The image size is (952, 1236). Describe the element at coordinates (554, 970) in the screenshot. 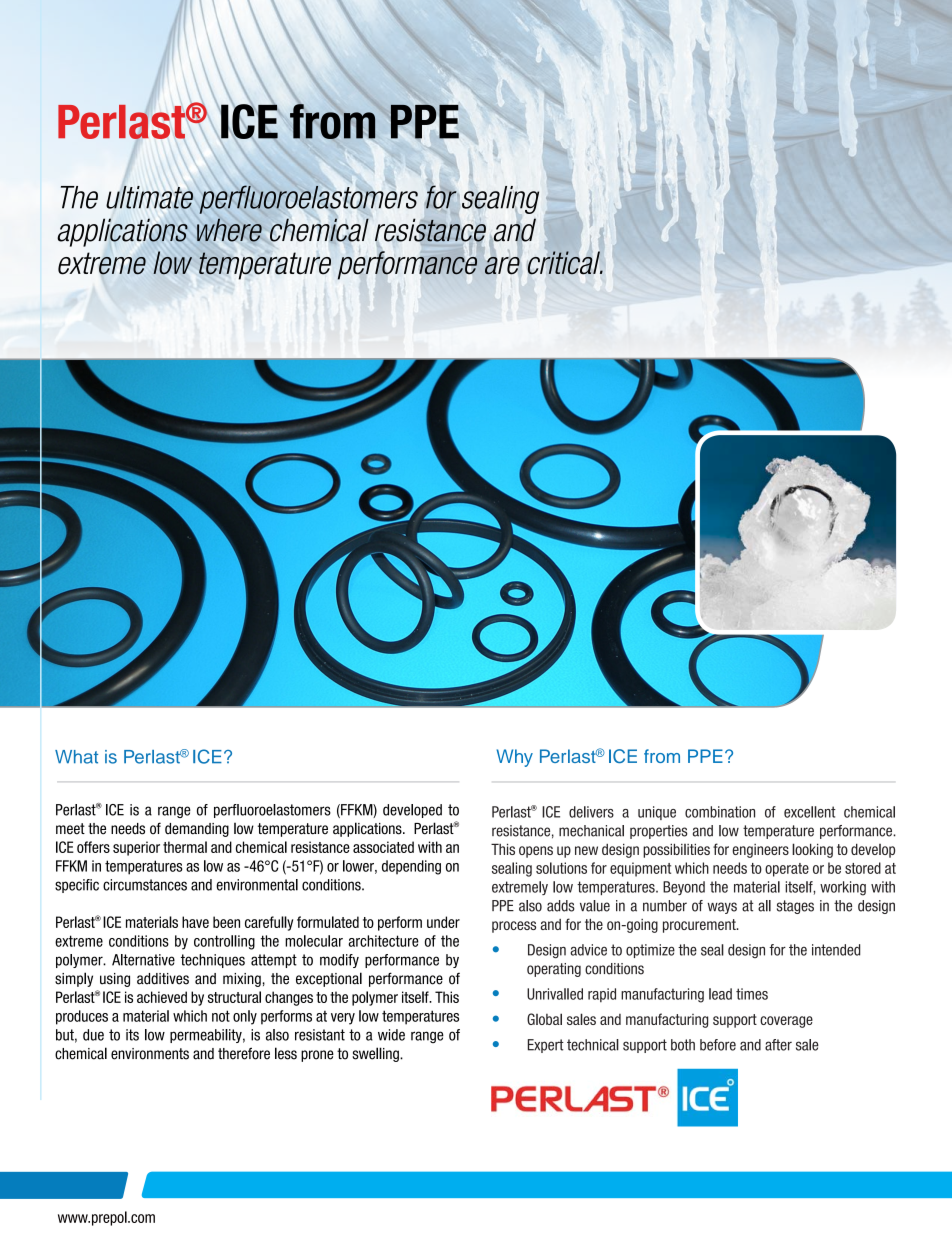

I see `operating` at that location.
